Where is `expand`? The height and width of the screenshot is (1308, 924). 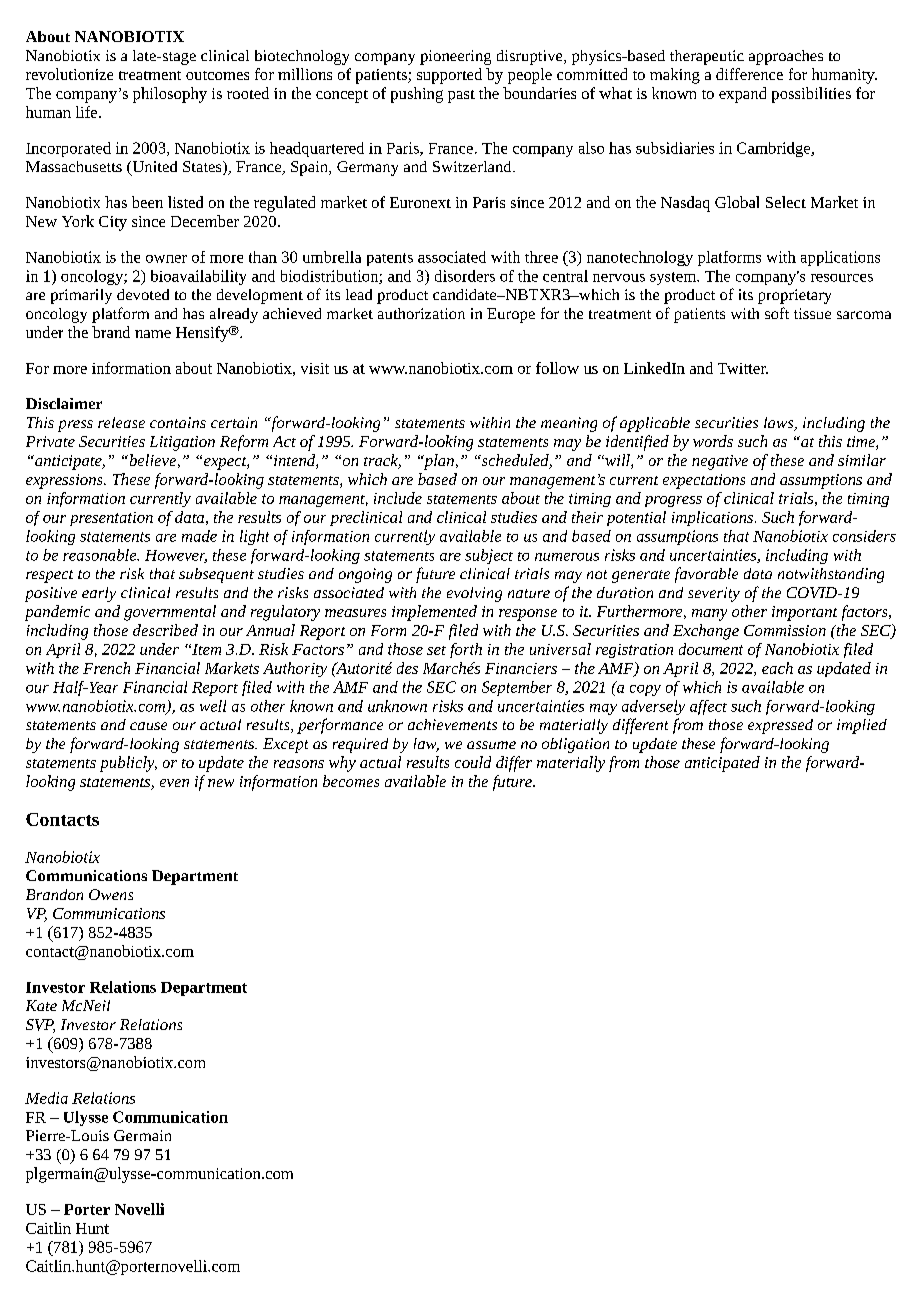 expand is located at coordinates (742, 95).
